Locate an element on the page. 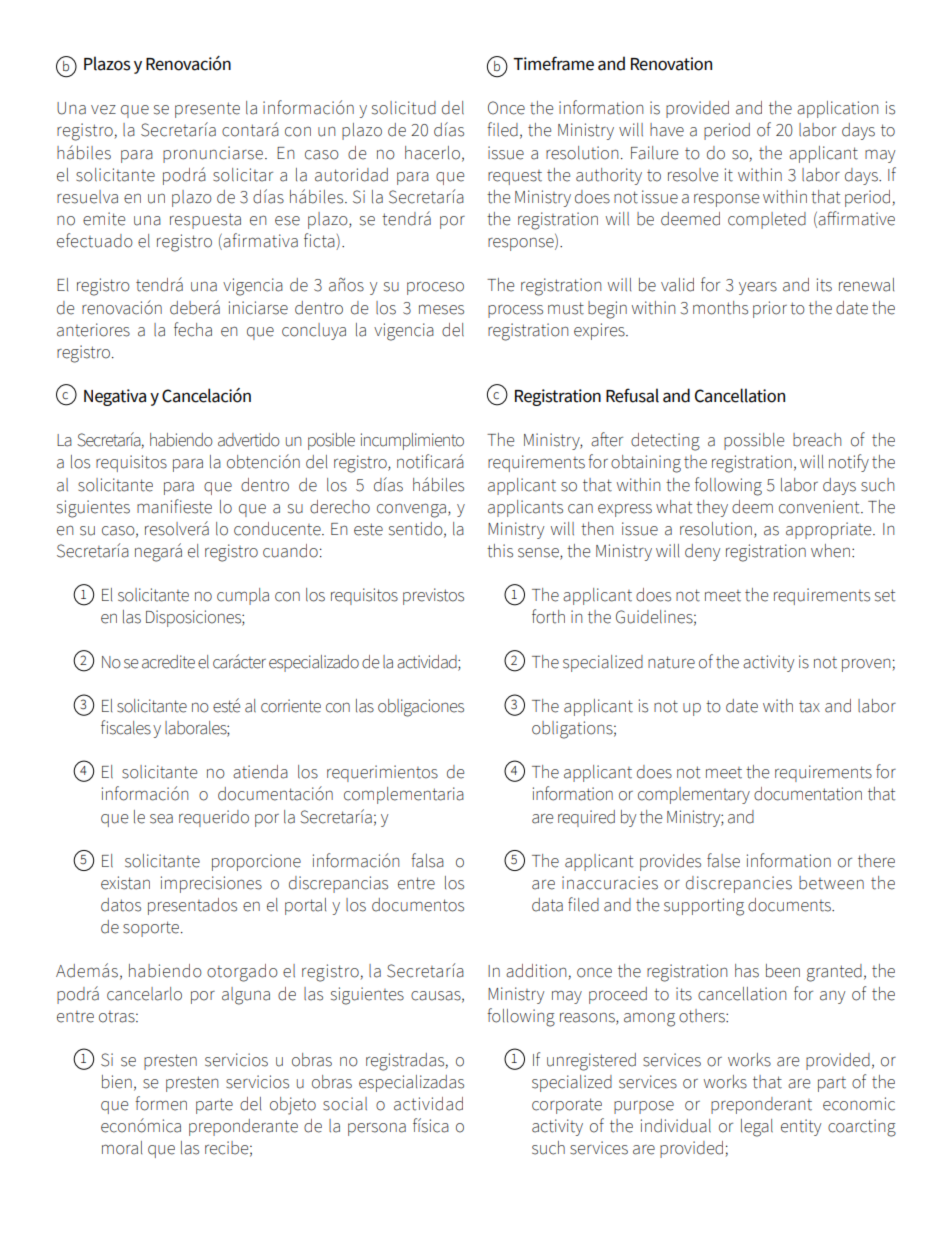 This image has width=952, height=1236. Timeframe is located at coordinates (553, 63).
